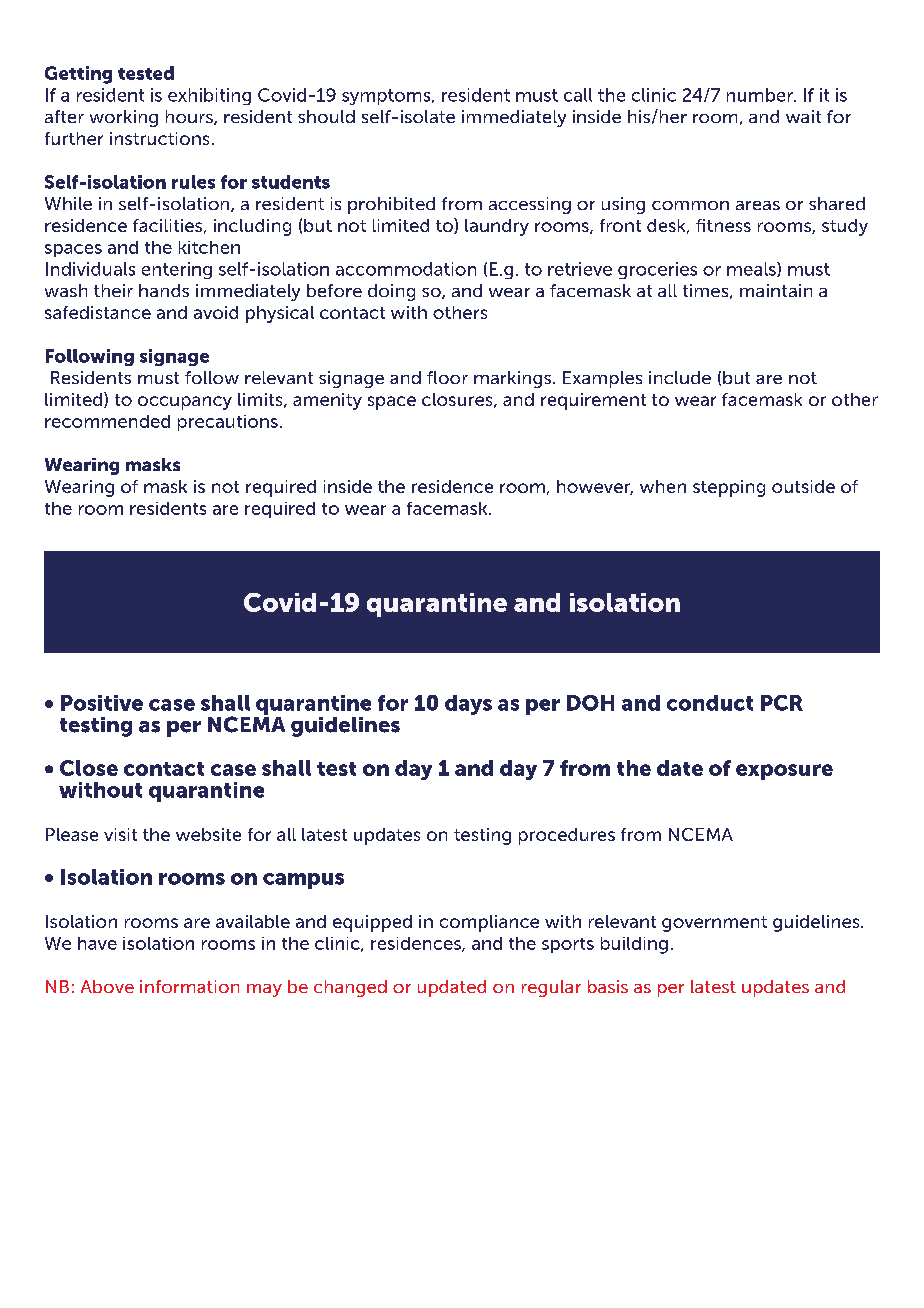  What do you see at coordinates (164, 290) in the document?
I see `hands` at bounding box center [164, 290].
